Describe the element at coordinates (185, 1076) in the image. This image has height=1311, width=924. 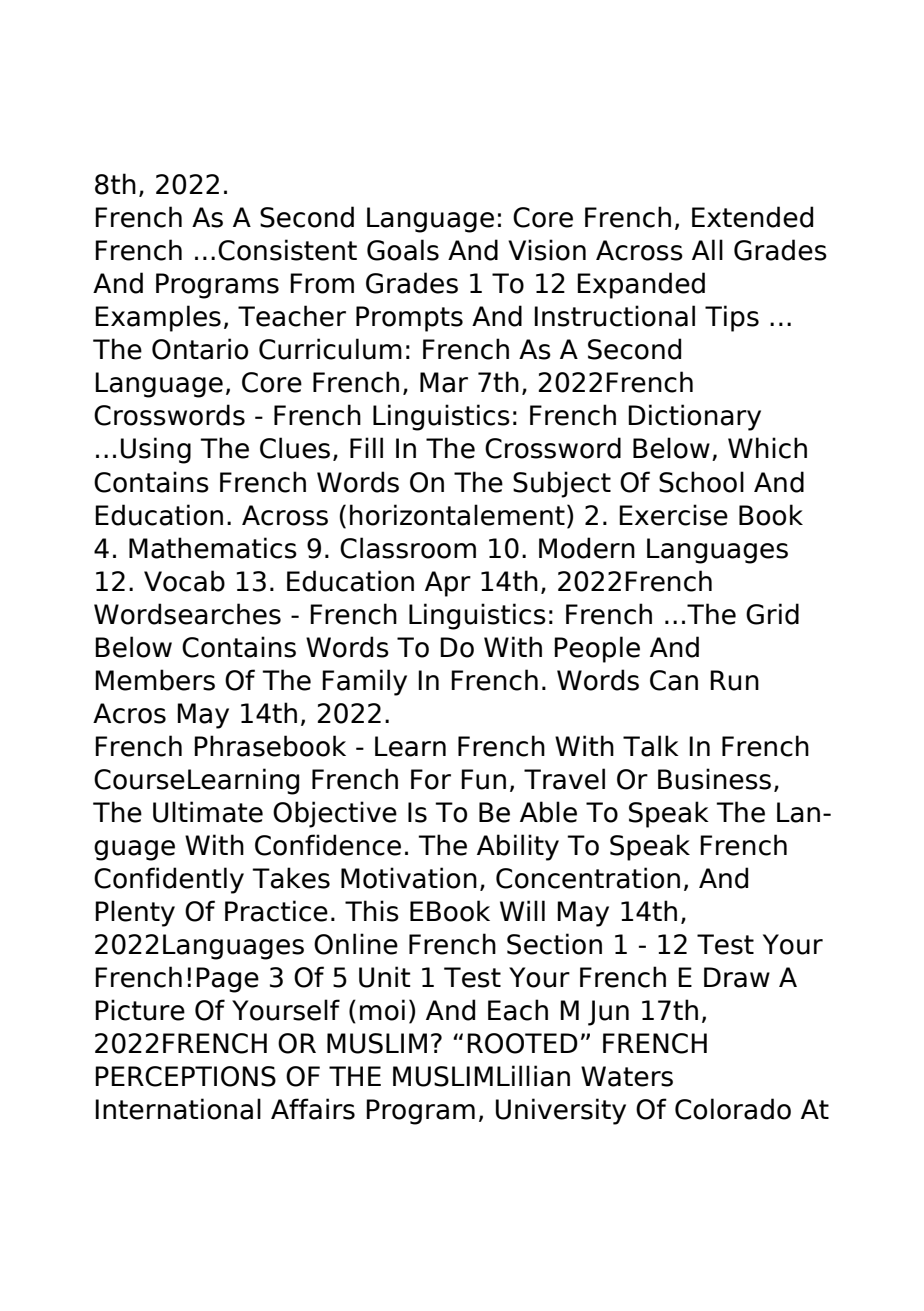
I see `PERCEPTIONS` at that location.
